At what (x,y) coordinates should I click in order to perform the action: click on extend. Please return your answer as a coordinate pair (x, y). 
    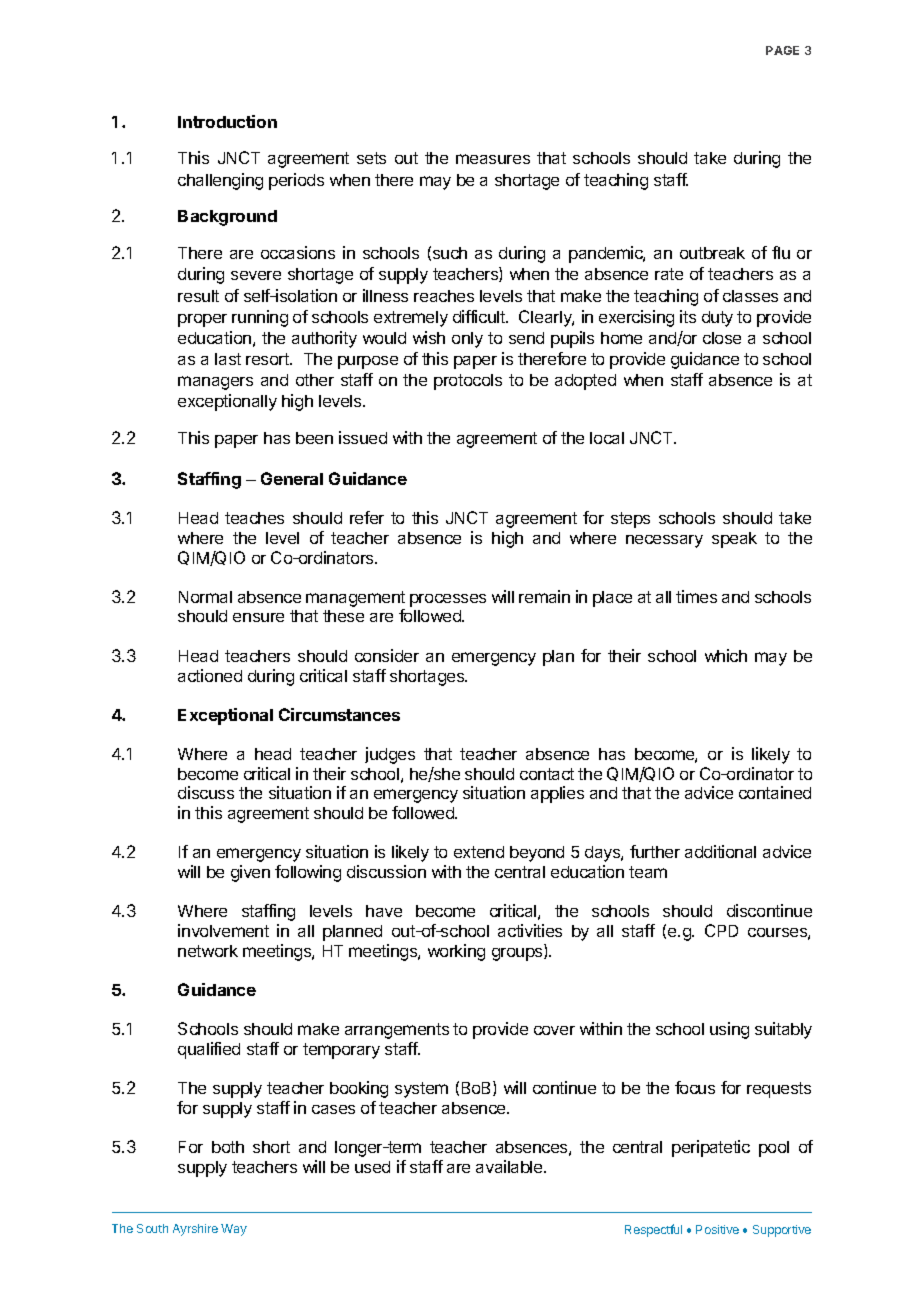
    Looking at the image, I should click on (479, 852).
